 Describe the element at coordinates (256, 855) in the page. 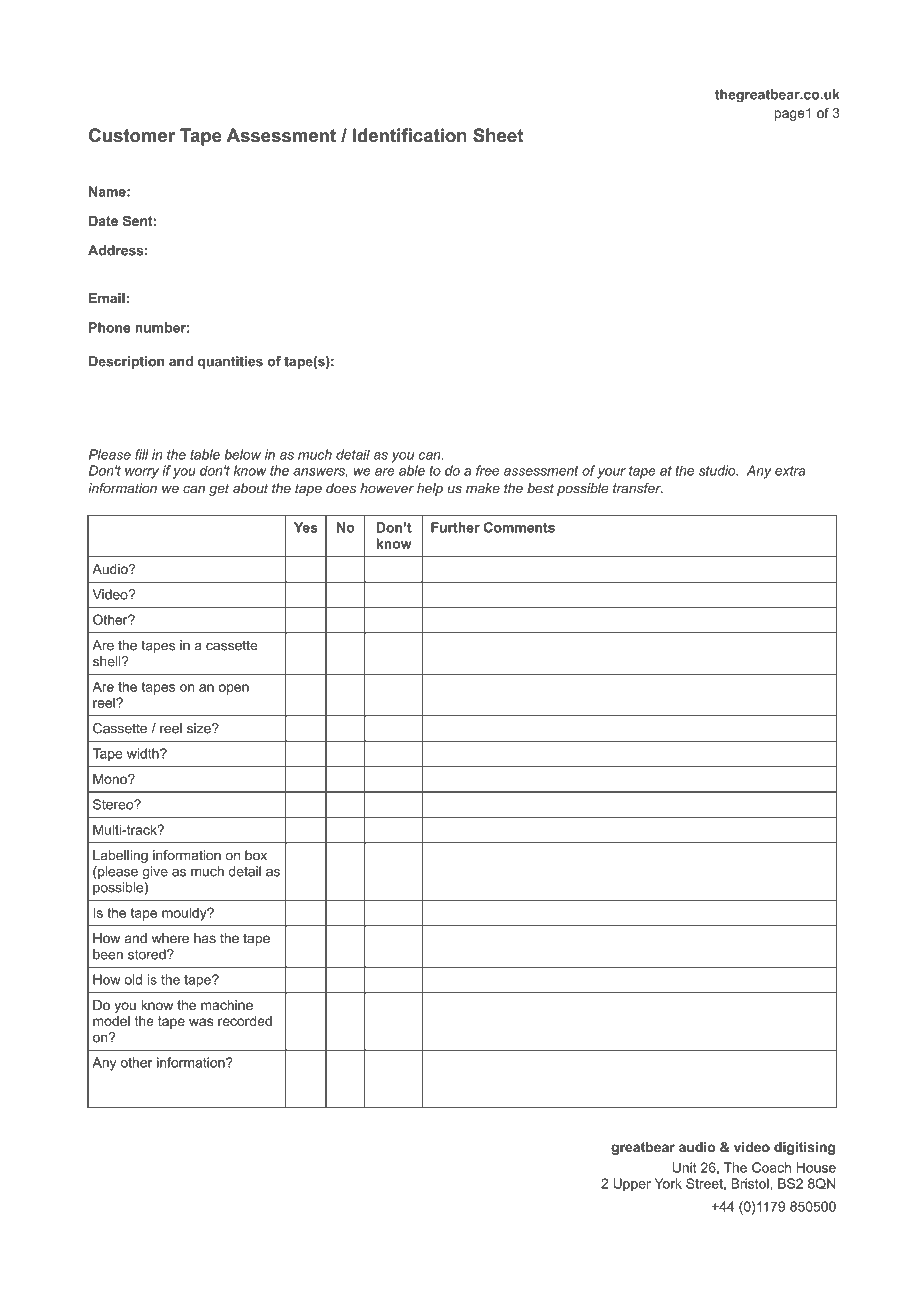

I see `box` at that location.
